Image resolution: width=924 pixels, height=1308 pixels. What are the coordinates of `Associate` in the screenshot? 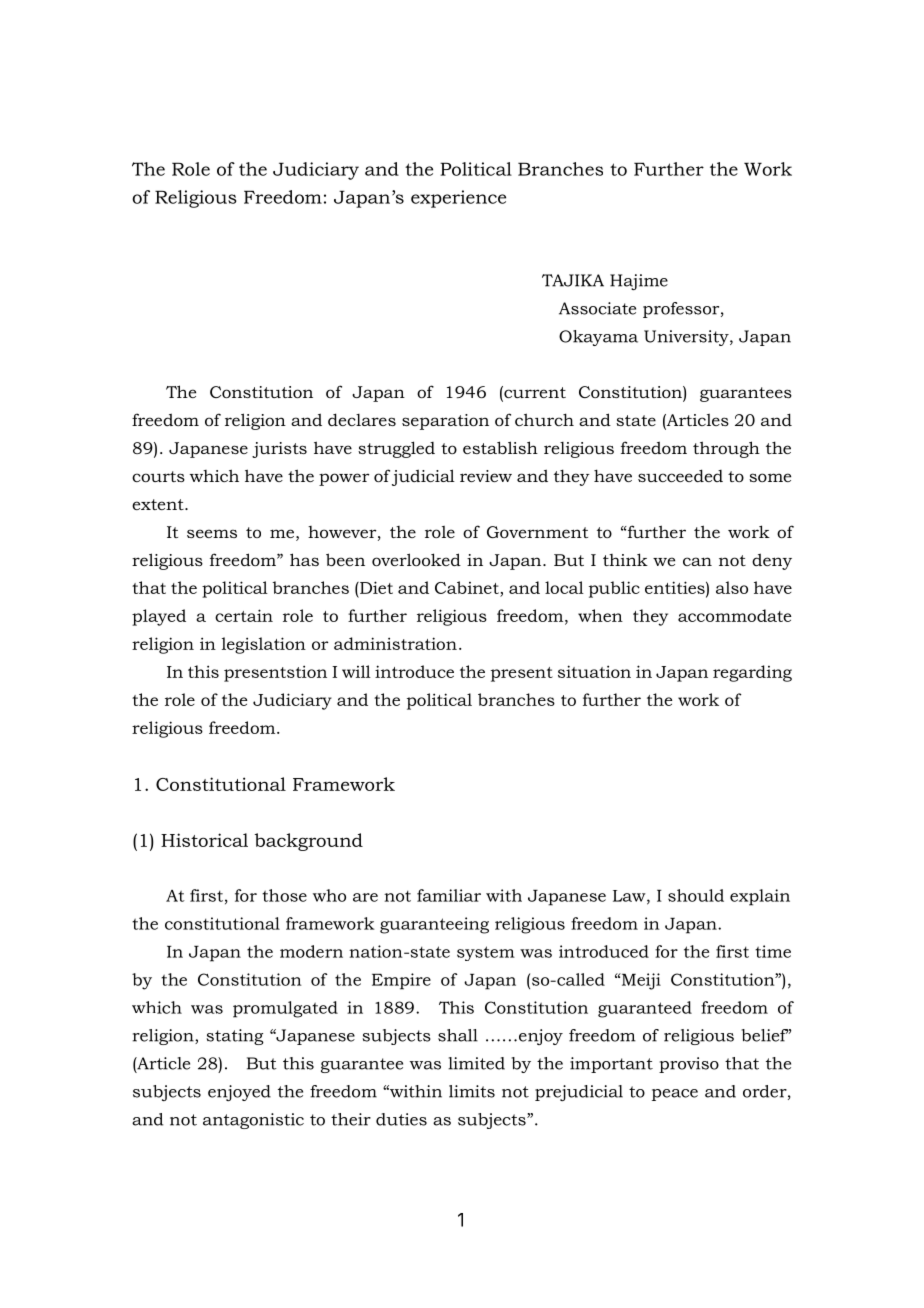 It's located at (597, 308).
